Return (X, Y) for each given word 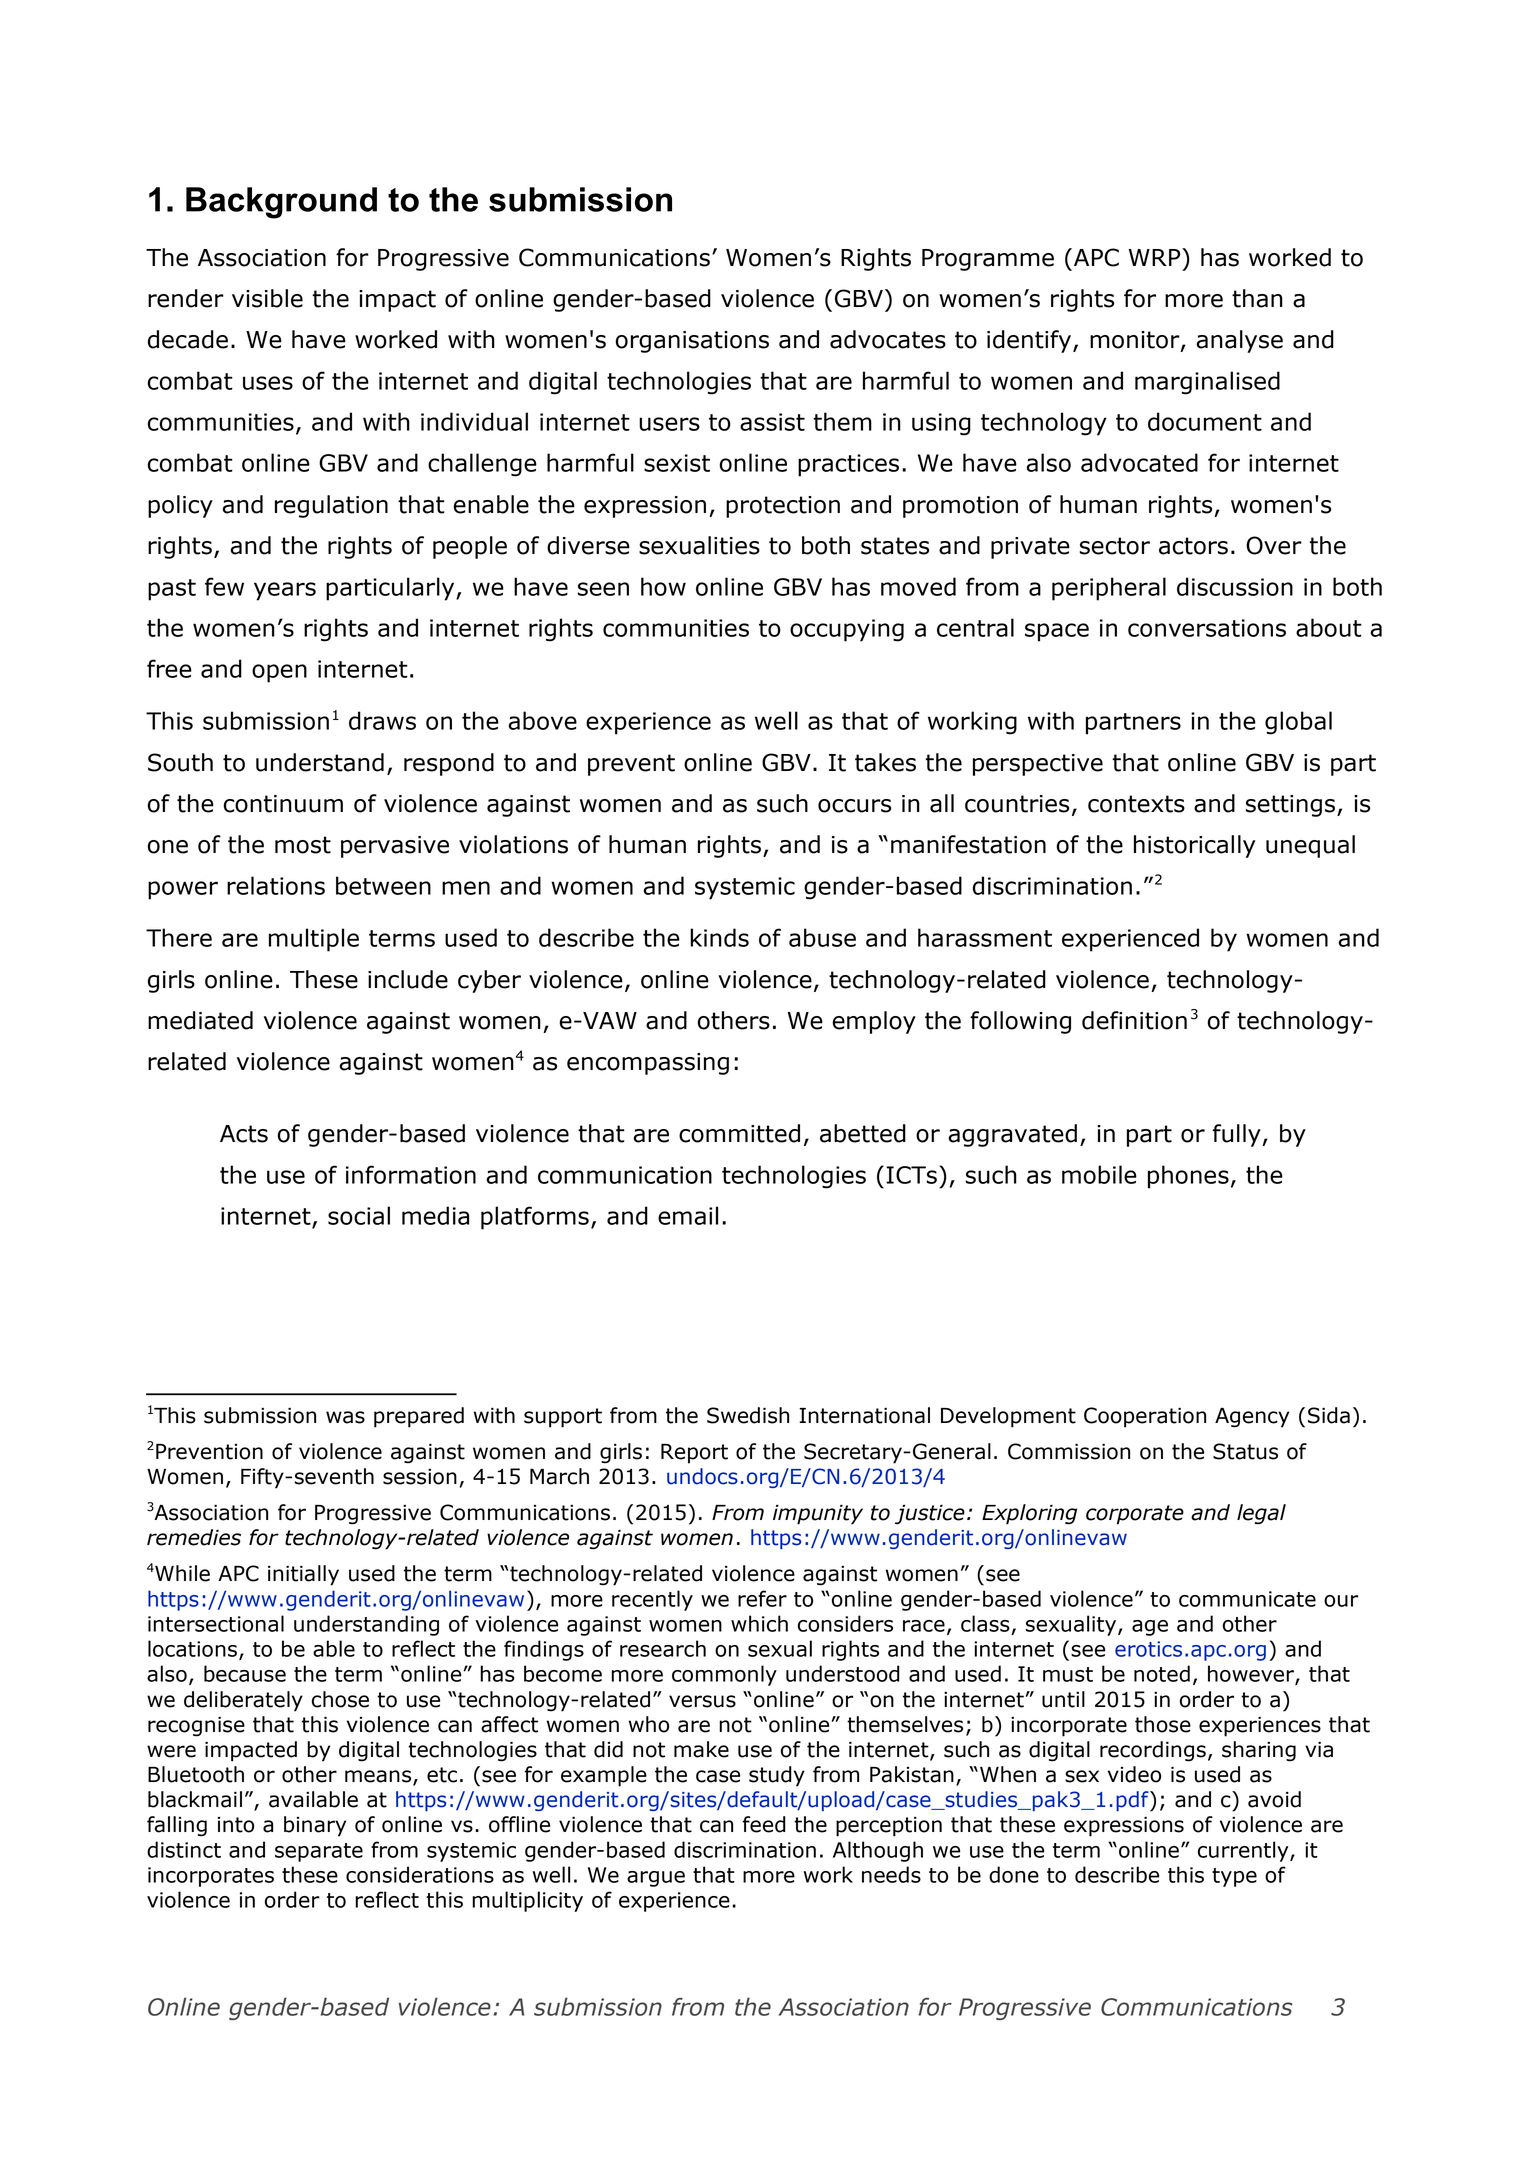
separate (319, 1852)
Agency (1252, 1418)
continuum (283, 804)
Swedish (748, 1415)
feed (764, 1824)
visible (267, 298)
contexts (1136, 804)
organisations (692, 342)
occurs (854, 806)
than (1257, 298)
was (345, 1417)
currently (1244, 1851)
